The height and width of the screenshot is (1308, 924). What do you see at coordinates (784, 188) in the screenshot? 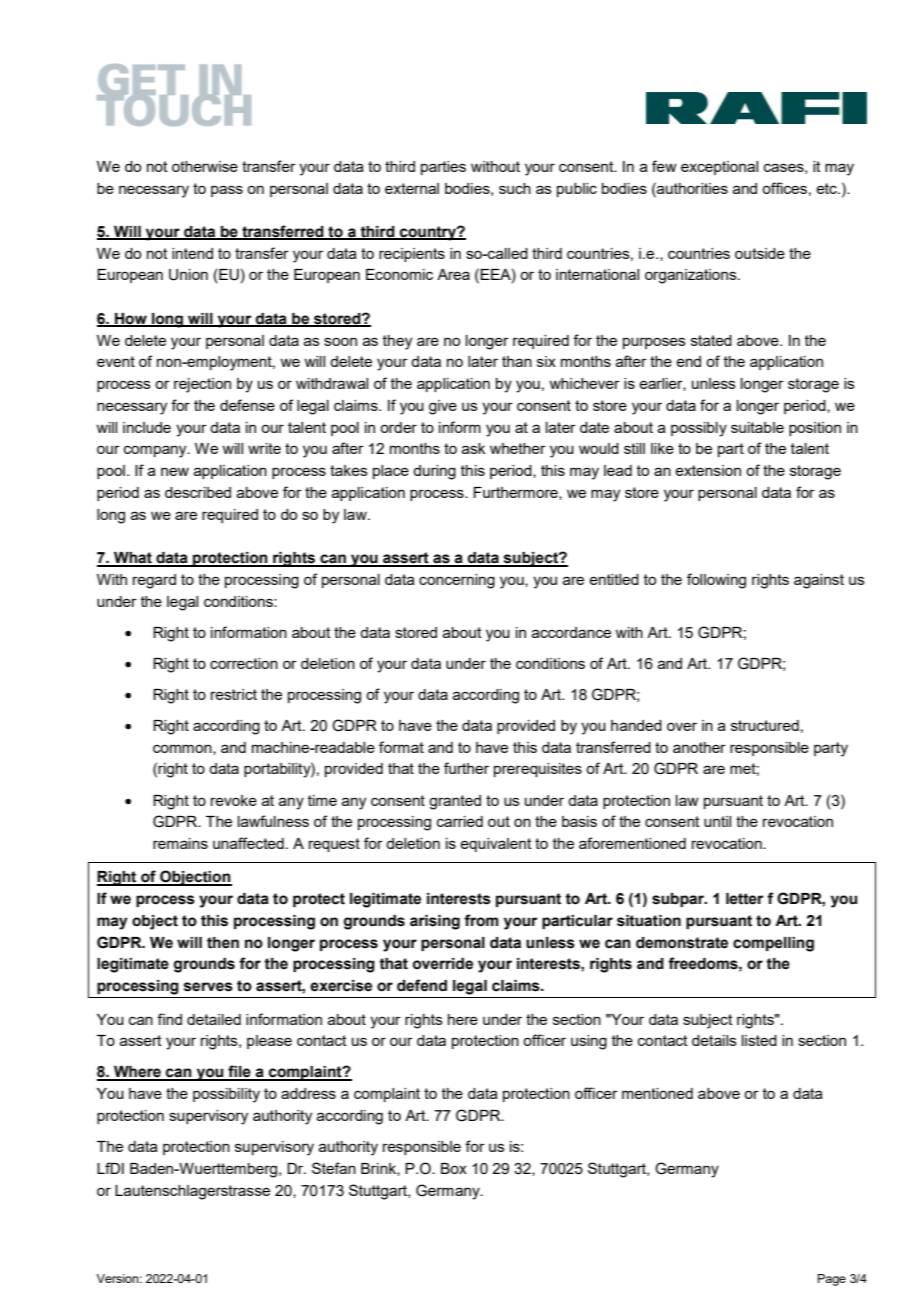
I see `offices` at bounding box center [784, 188].
